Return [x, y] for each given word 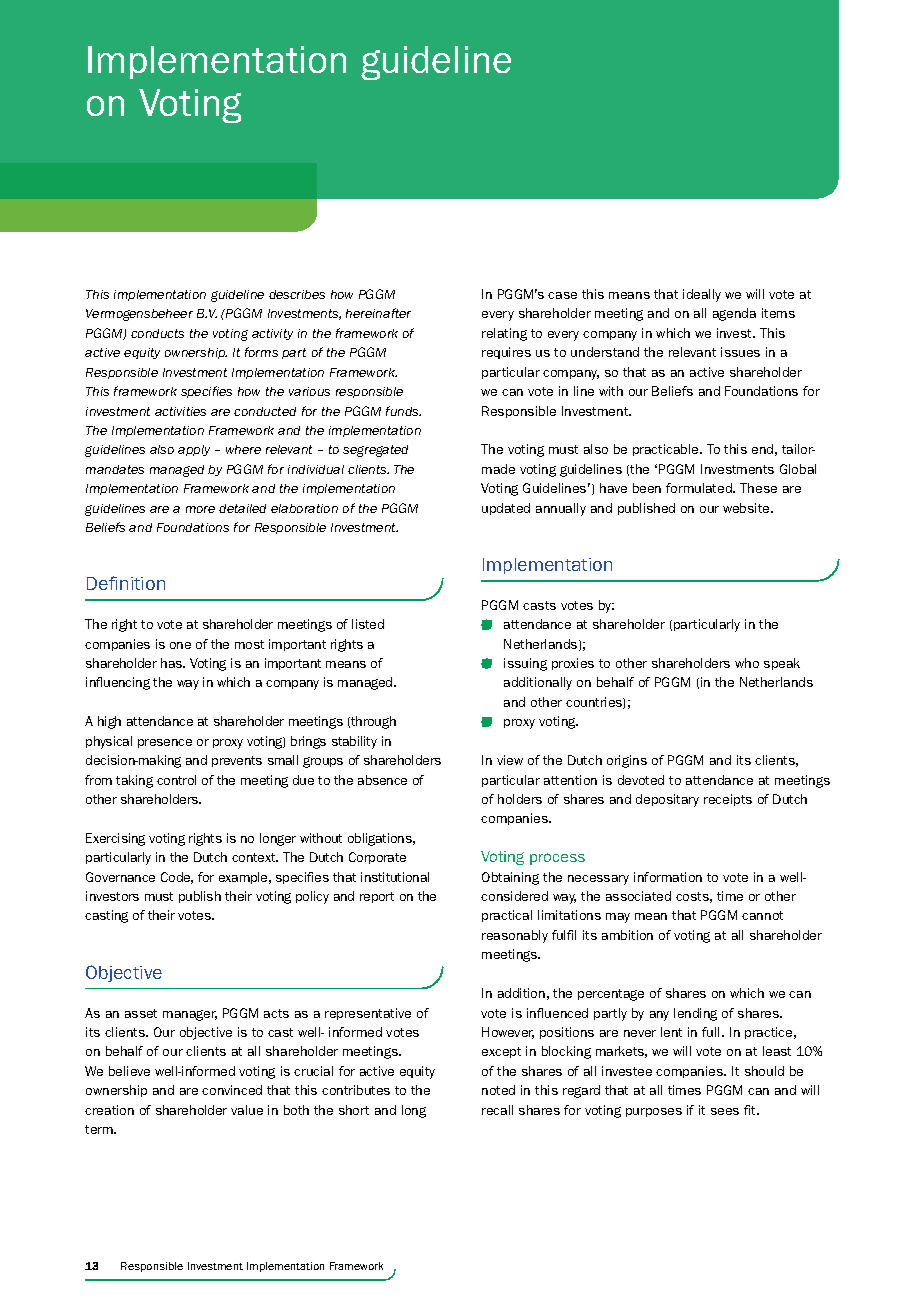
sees [725, 1111]
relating [504, 334]
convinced [232, 1090]
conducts [157, 333]
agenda [734, 314]
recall [497, 1110]
